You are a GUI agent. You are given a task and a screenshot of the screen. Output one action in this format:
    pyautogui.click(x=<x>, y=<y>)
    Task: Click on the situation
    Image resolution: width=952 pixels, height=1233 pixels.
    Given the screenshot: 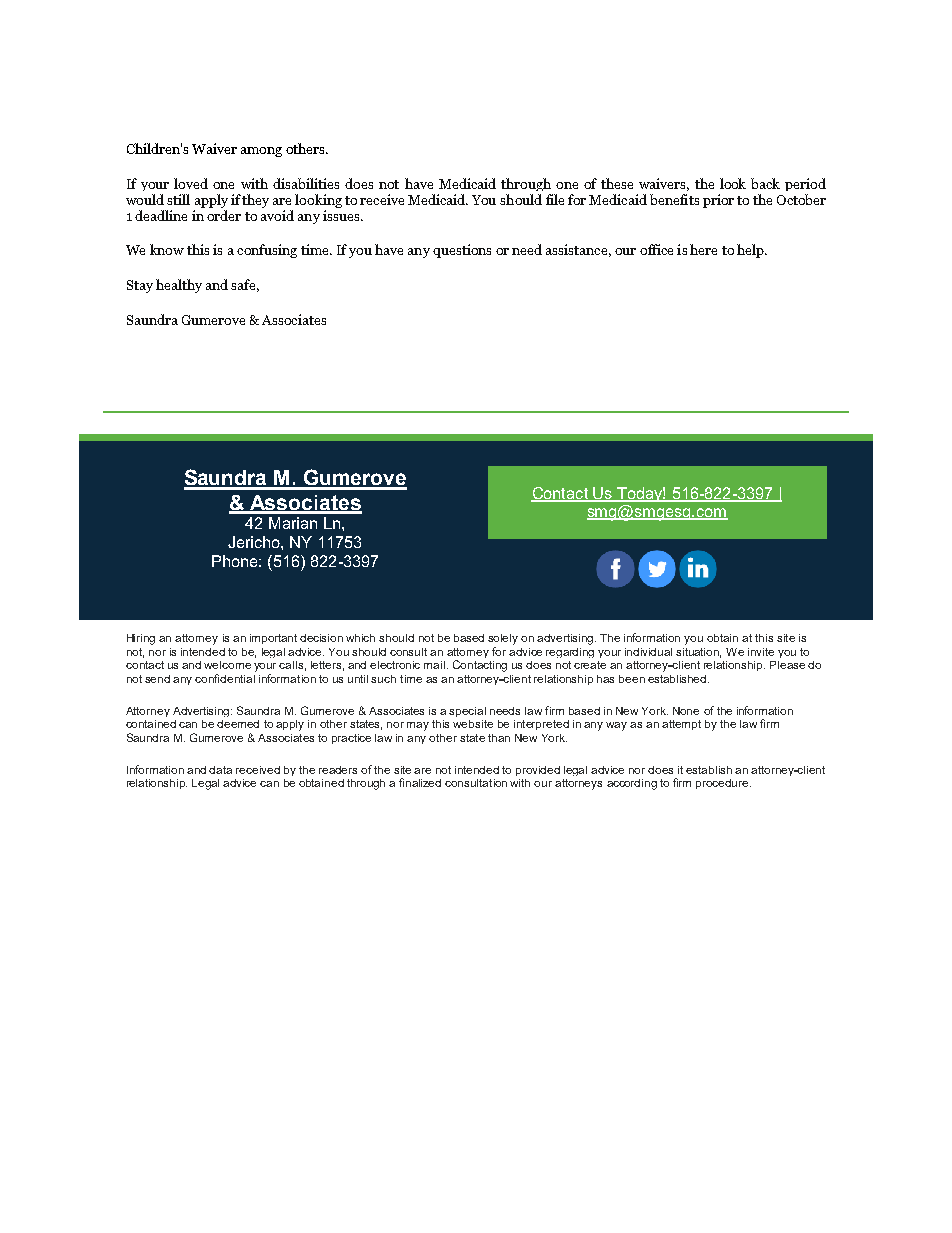 What is the action you would take?
    pyautogui.click(x=698, y=653)
